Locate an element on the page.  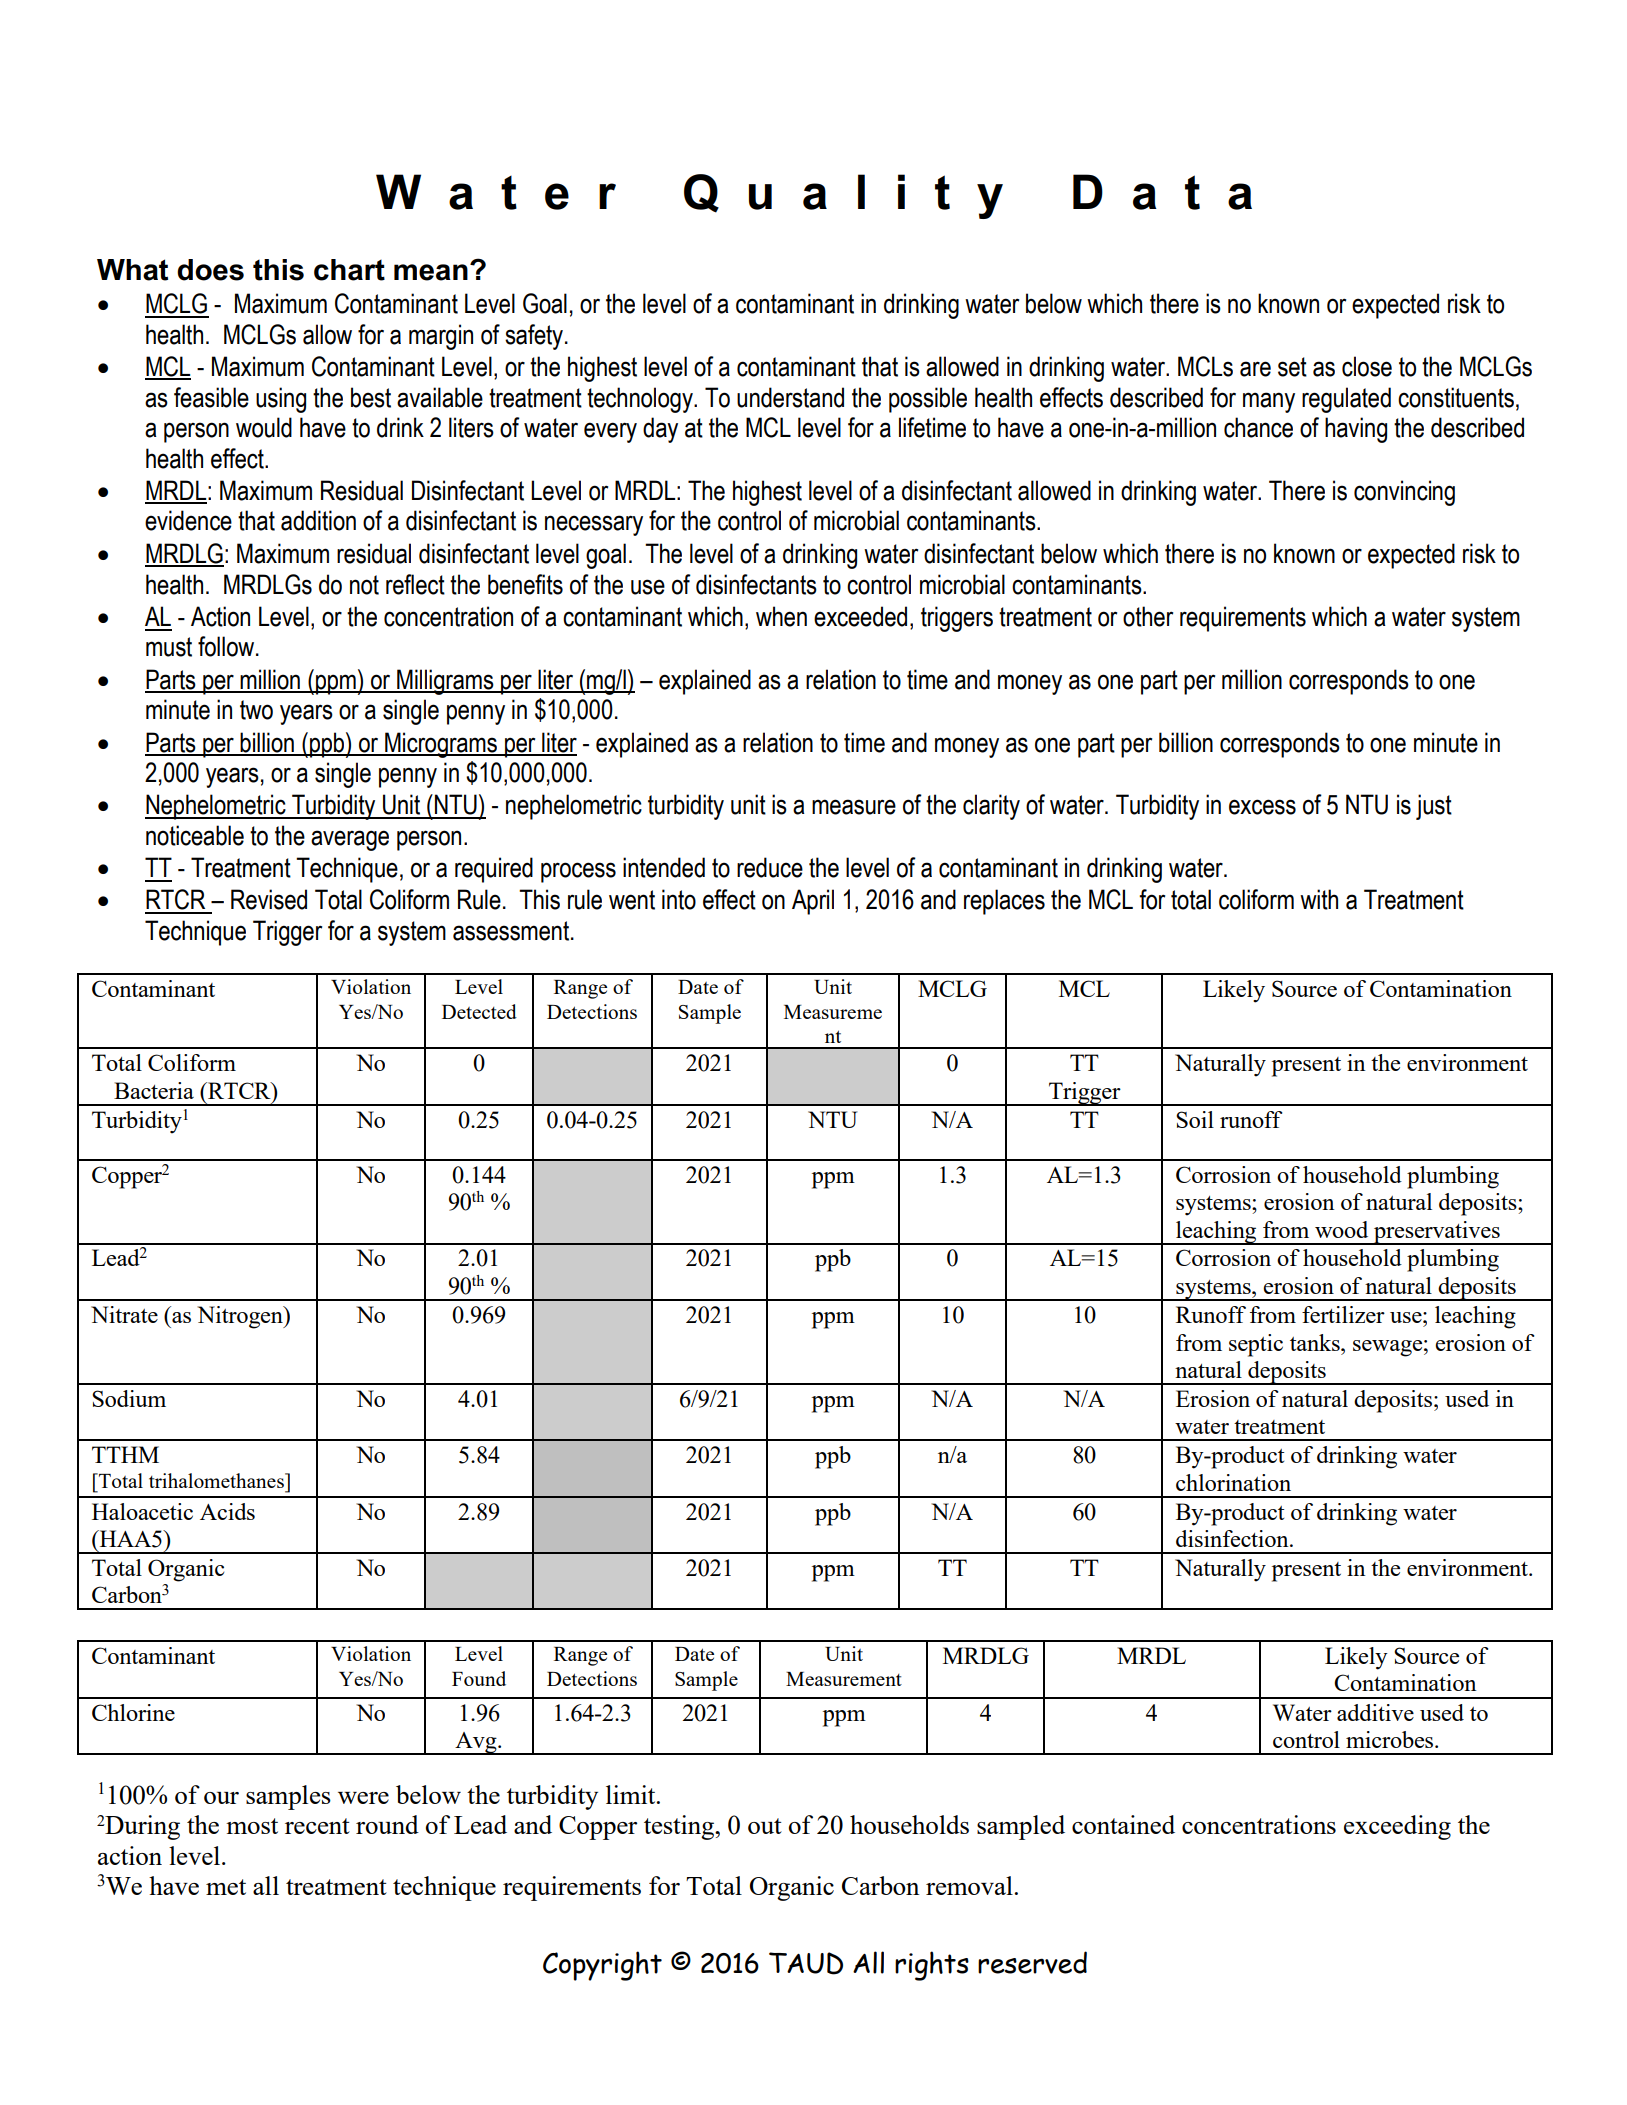
understand is located at coordinates (790, 397).
